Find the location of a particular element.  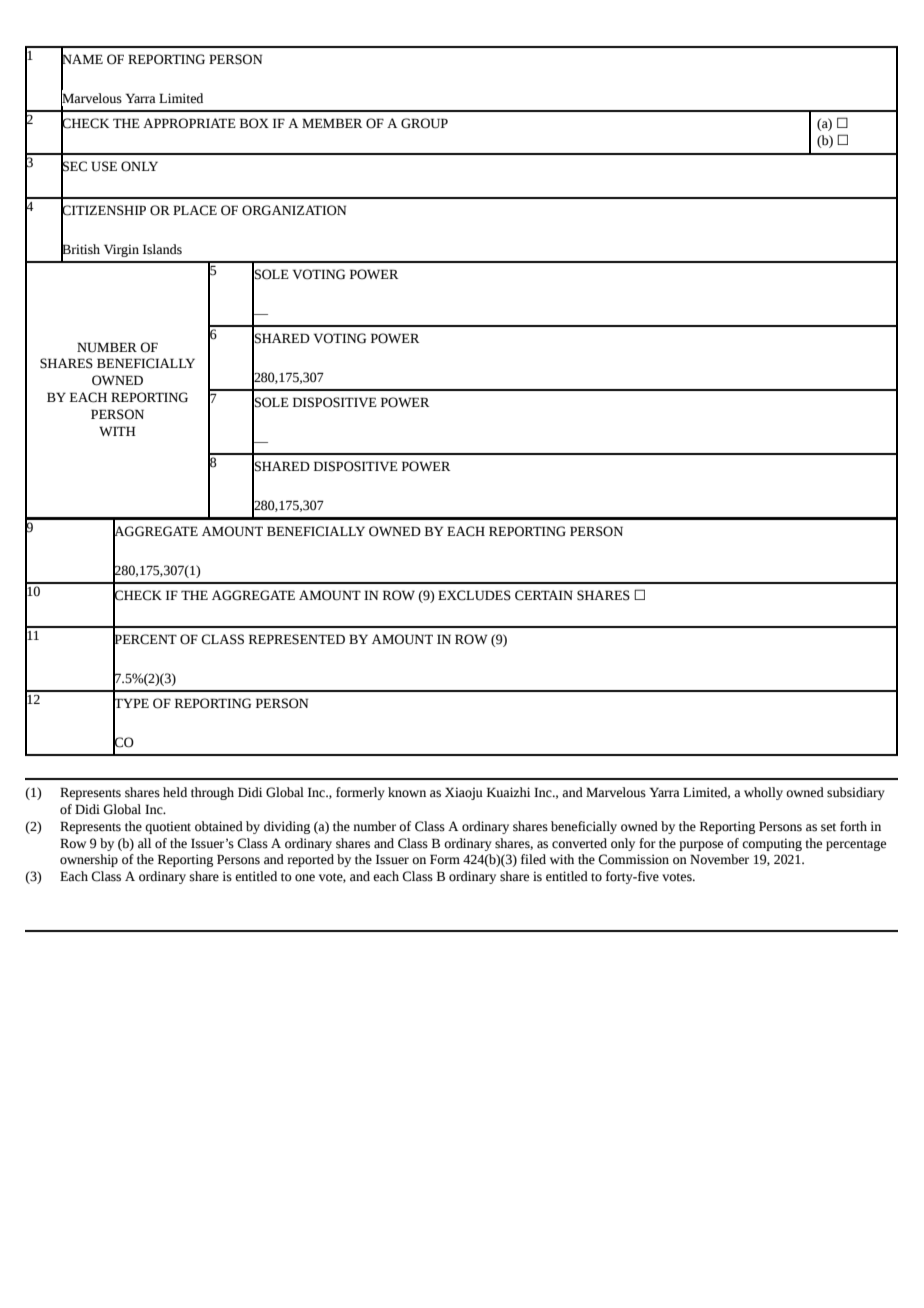

REPRESENTED is located at coordinates (297, 639).
